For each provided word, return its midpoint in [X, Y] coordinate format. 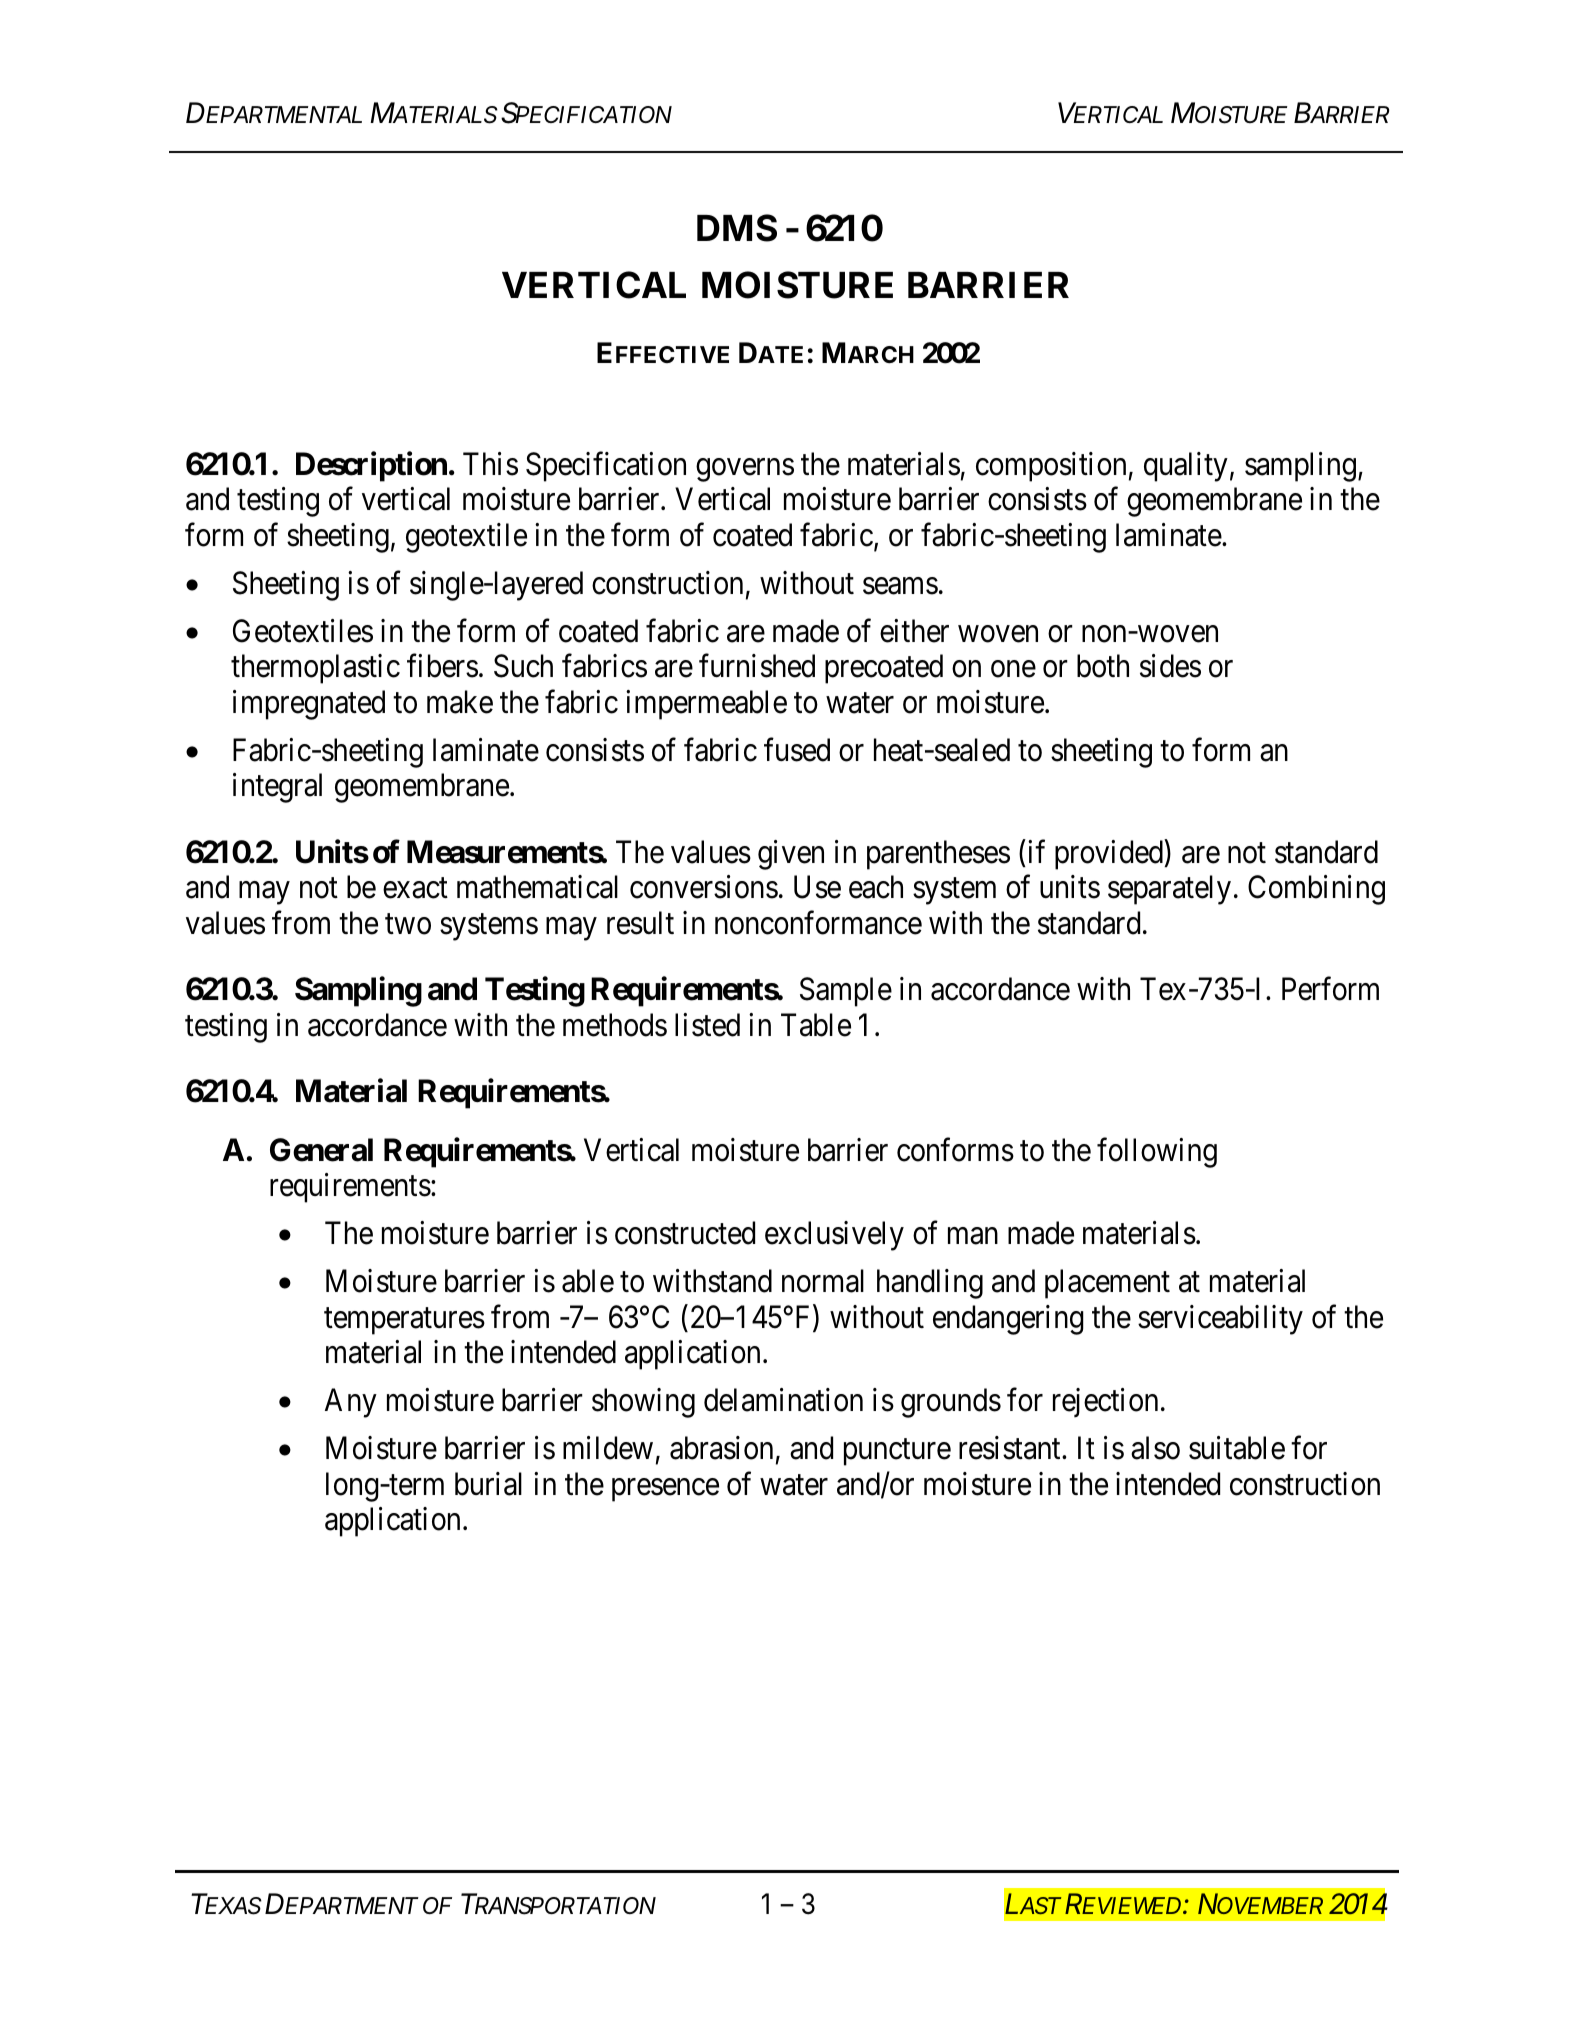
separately [1169, 890]
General [321, 1150]
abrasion [721, 1448]
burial [488, 1484]
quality [1186, 467]
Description [371, 467]
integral [277, 788]
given [791, 855]
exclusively [834, 1236]
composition [1051, 467]
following [1157, 1153]
